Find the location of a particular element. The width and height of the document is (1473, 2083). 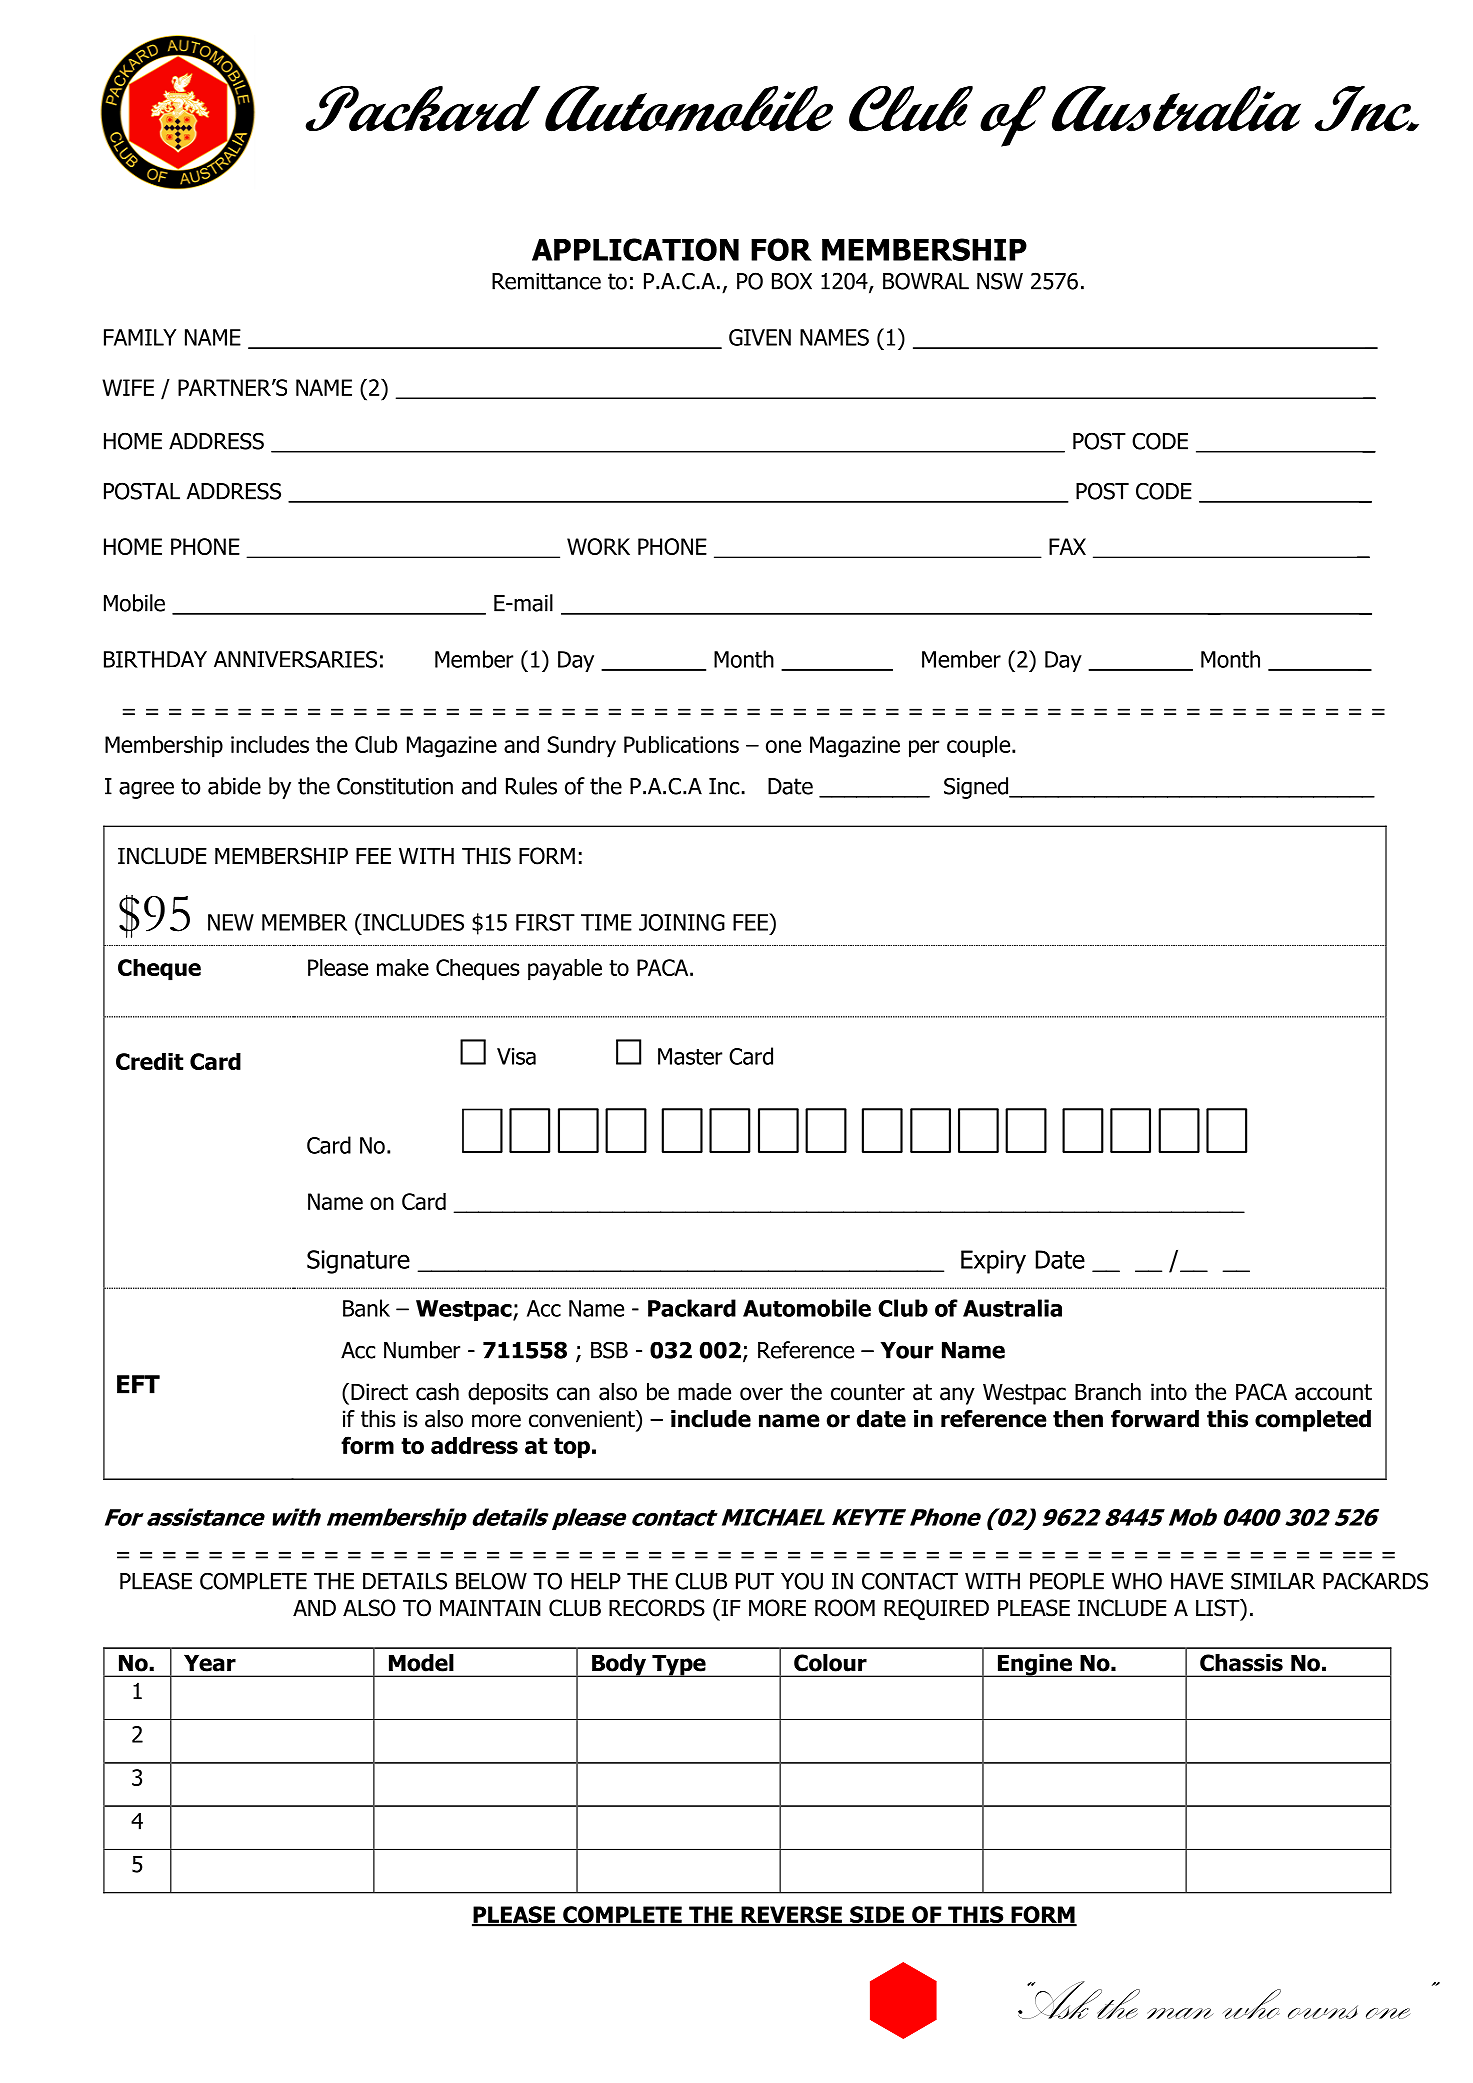

Model is located at coordinates (421, 1663).
